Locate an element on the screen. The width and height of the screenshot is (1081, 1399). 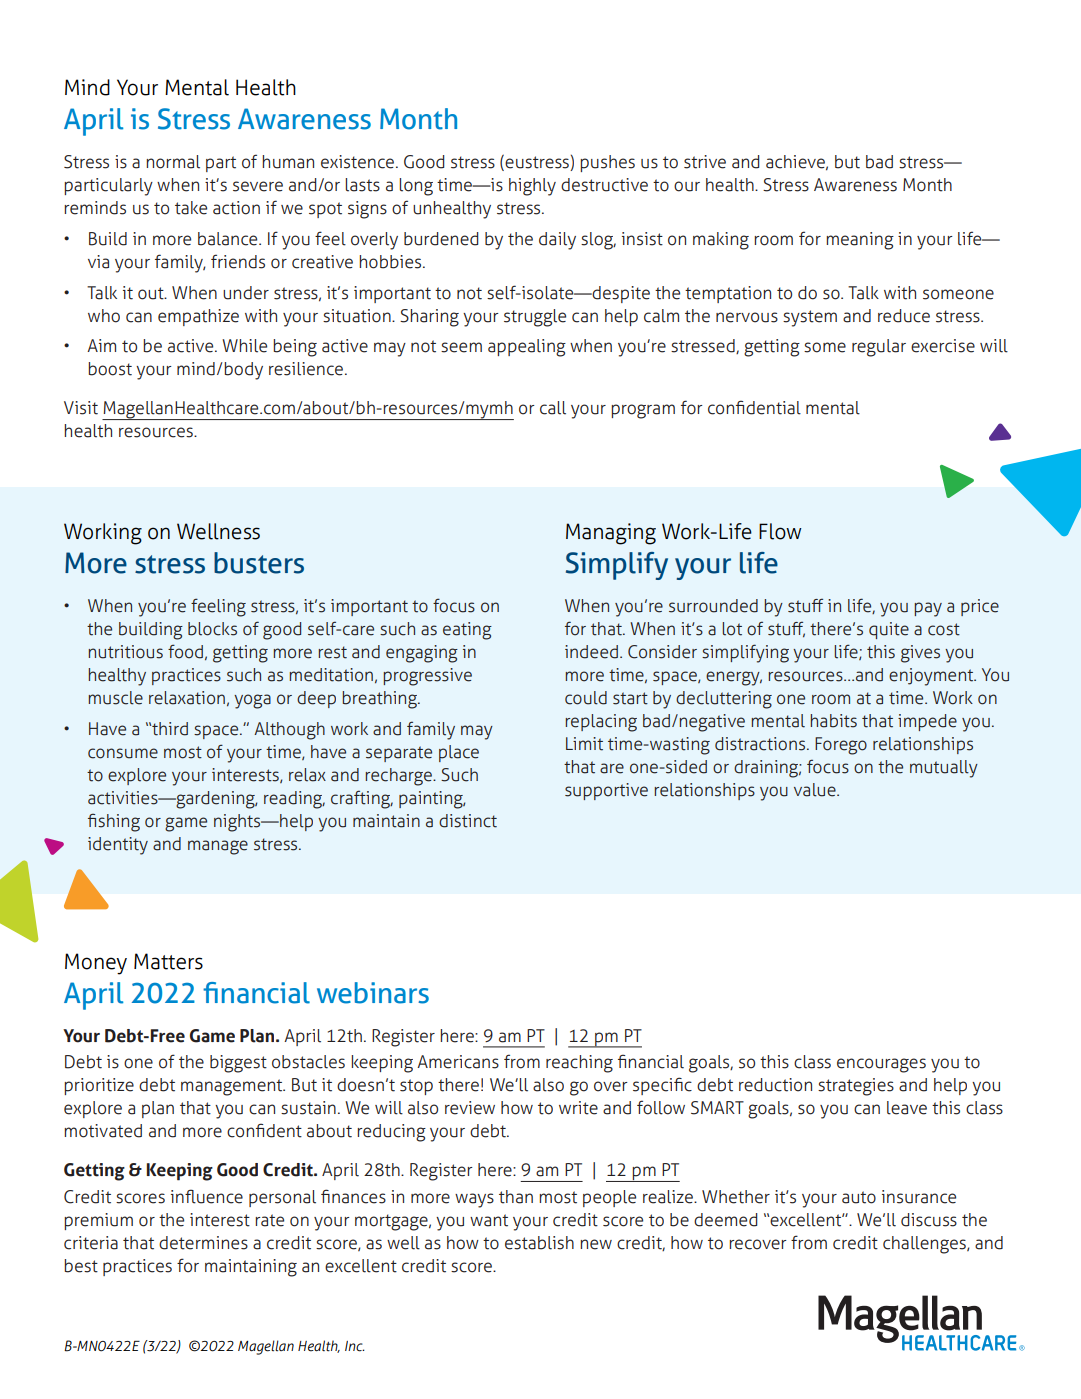
establish is located at coordinates (539, 1243).
